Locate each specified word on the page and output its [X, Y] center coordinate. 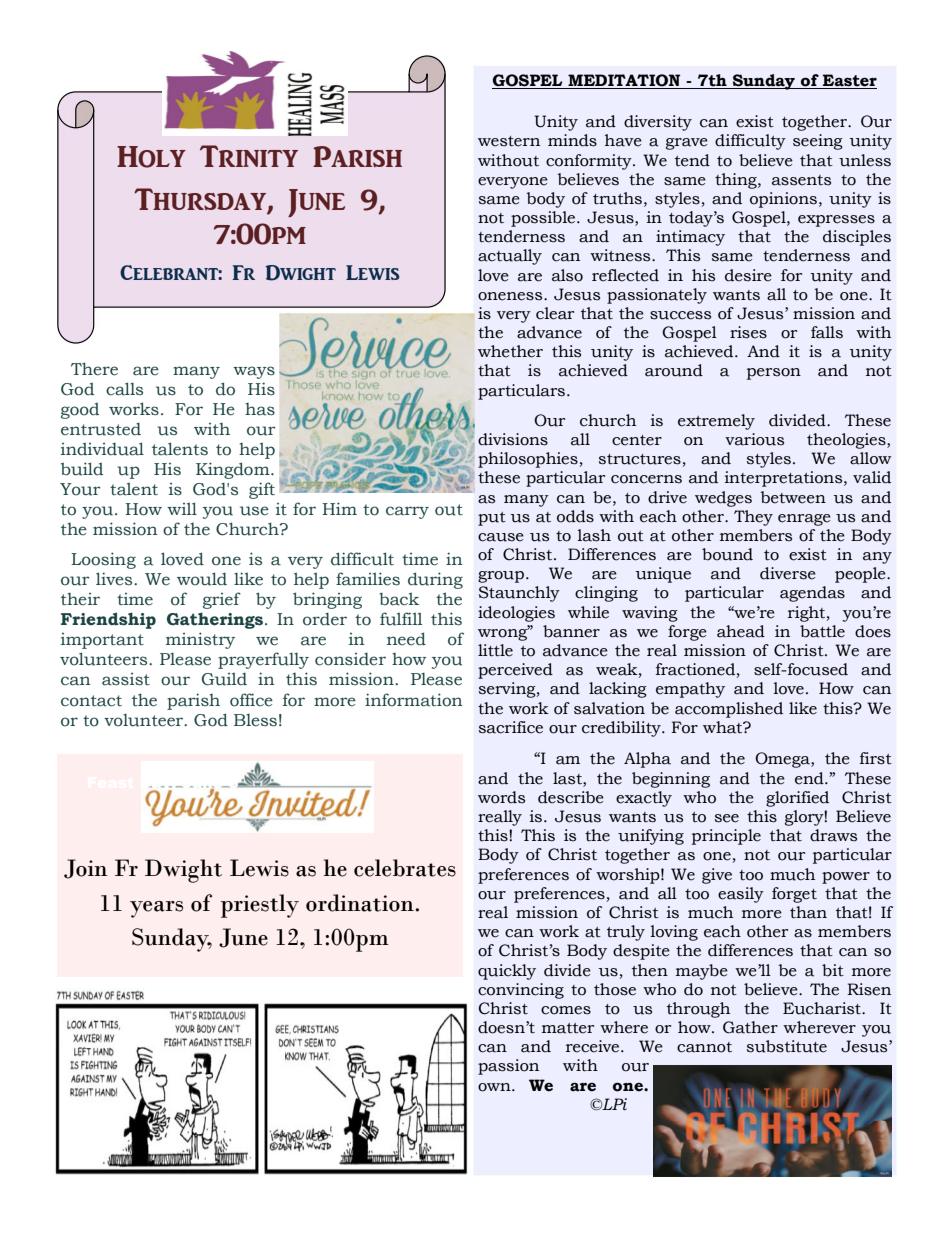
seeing [818, 142]
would [202, 579]
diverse [788, 573]
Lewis [259, 868]
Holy [151, 157]
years [156, 909]
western [509, 141]
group [501, 577]
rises [748, 332]
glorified [797, 799]
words [501, 797]
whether [510, 351]
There [94, 369]
